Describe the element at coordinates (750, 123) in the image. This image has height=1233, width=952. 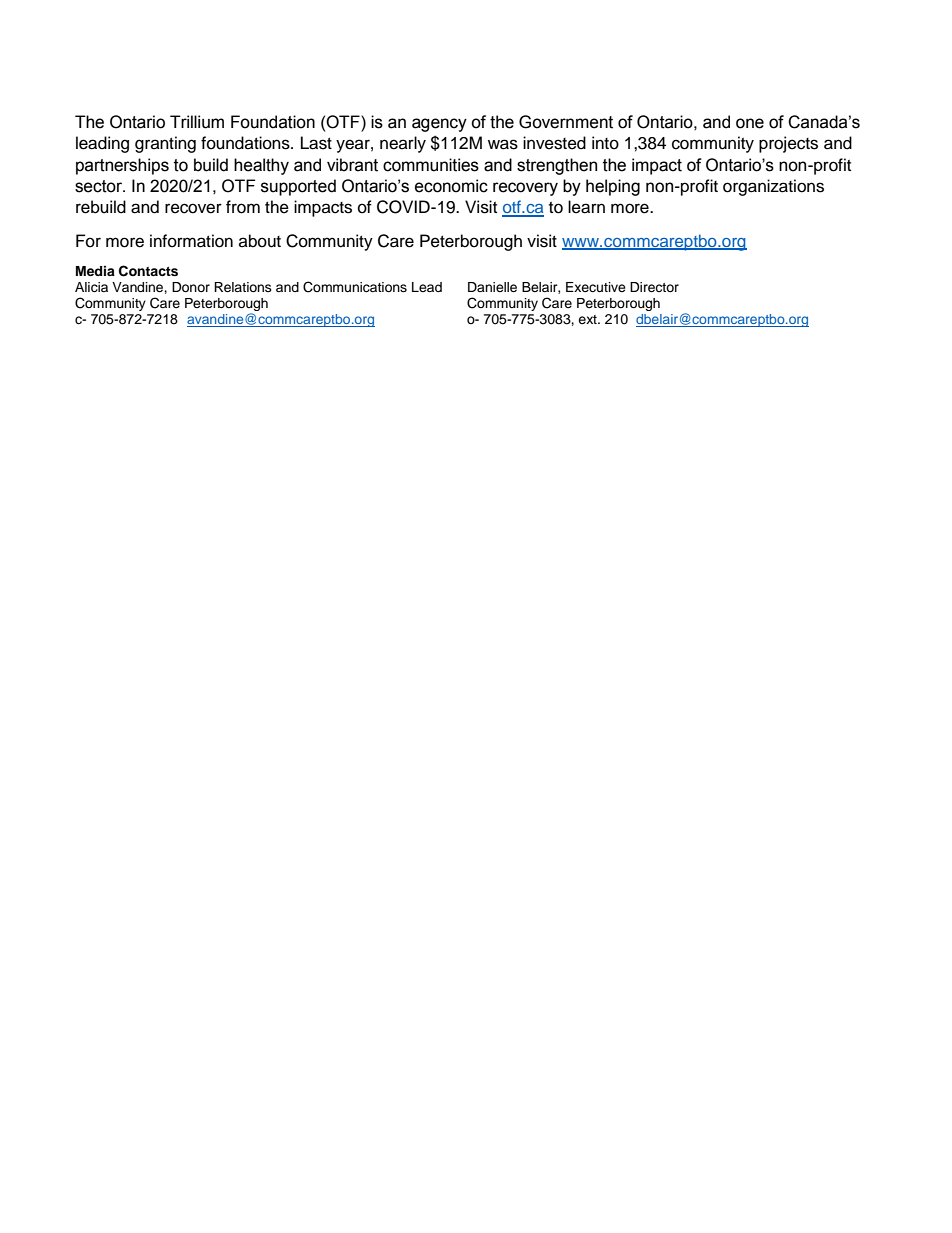
I see `one` at that location.
